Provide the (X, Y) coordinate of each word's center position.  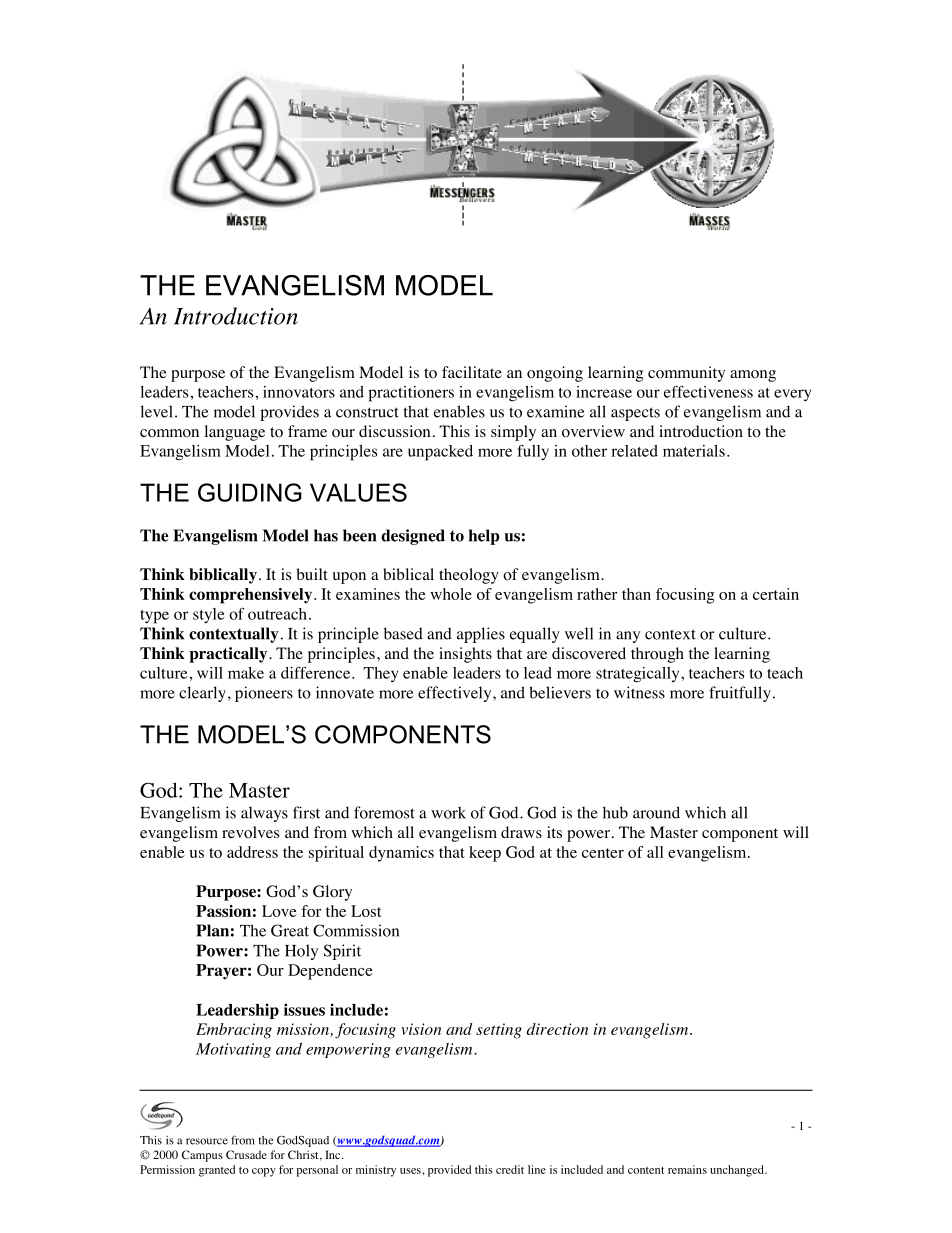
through (657, 655)
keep (485, 854)
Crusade (246, 1154)
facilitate (472, 372)
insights (465, 655)
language (235, 433)
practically (229, 655)
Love (279, 911)
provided (450, 1171)
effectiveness (708, 391)
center (603, 853)
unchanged (738, 1171)
